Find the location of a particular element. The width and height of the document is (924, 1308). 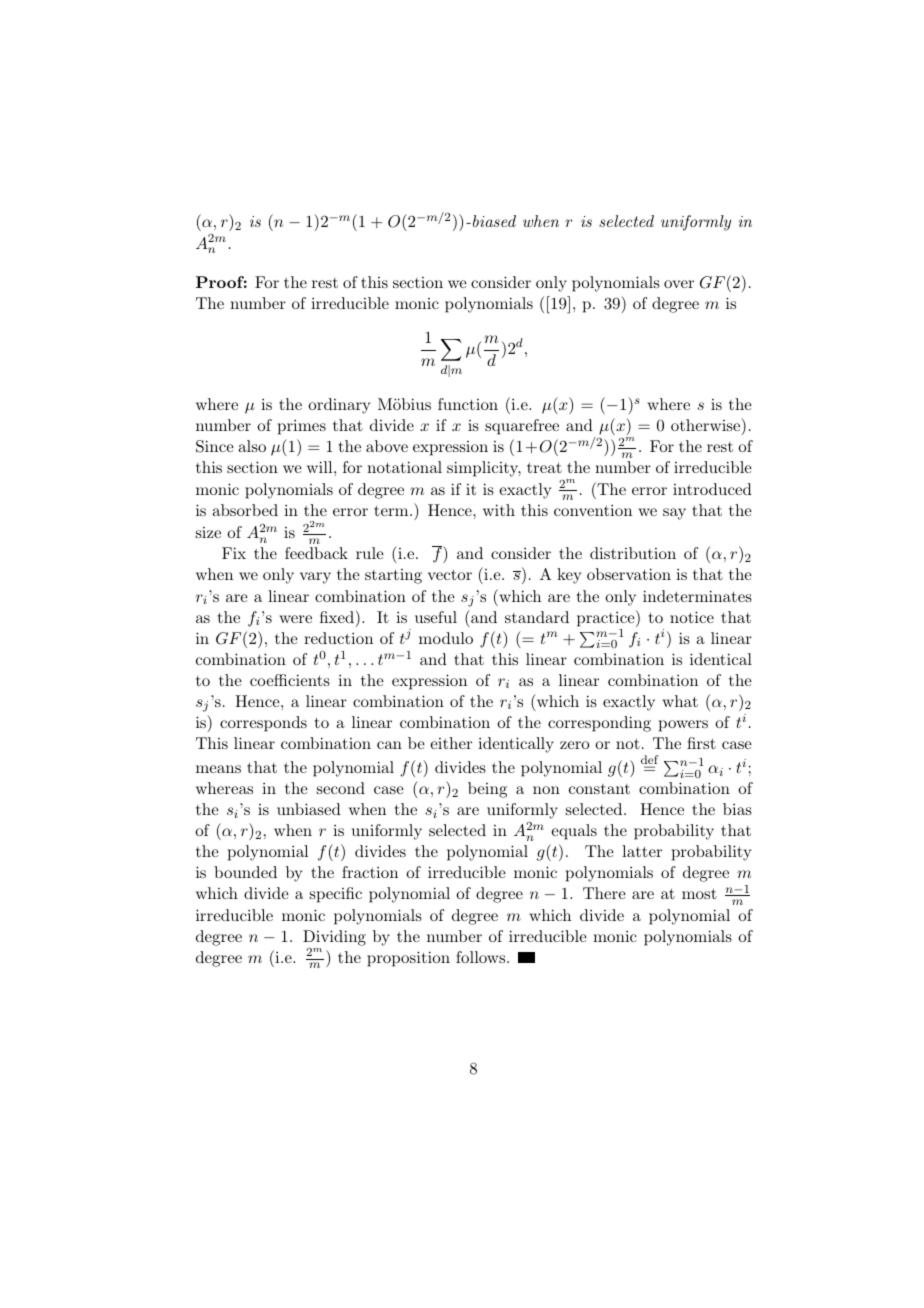

most is located at coordinates (699, 894).
